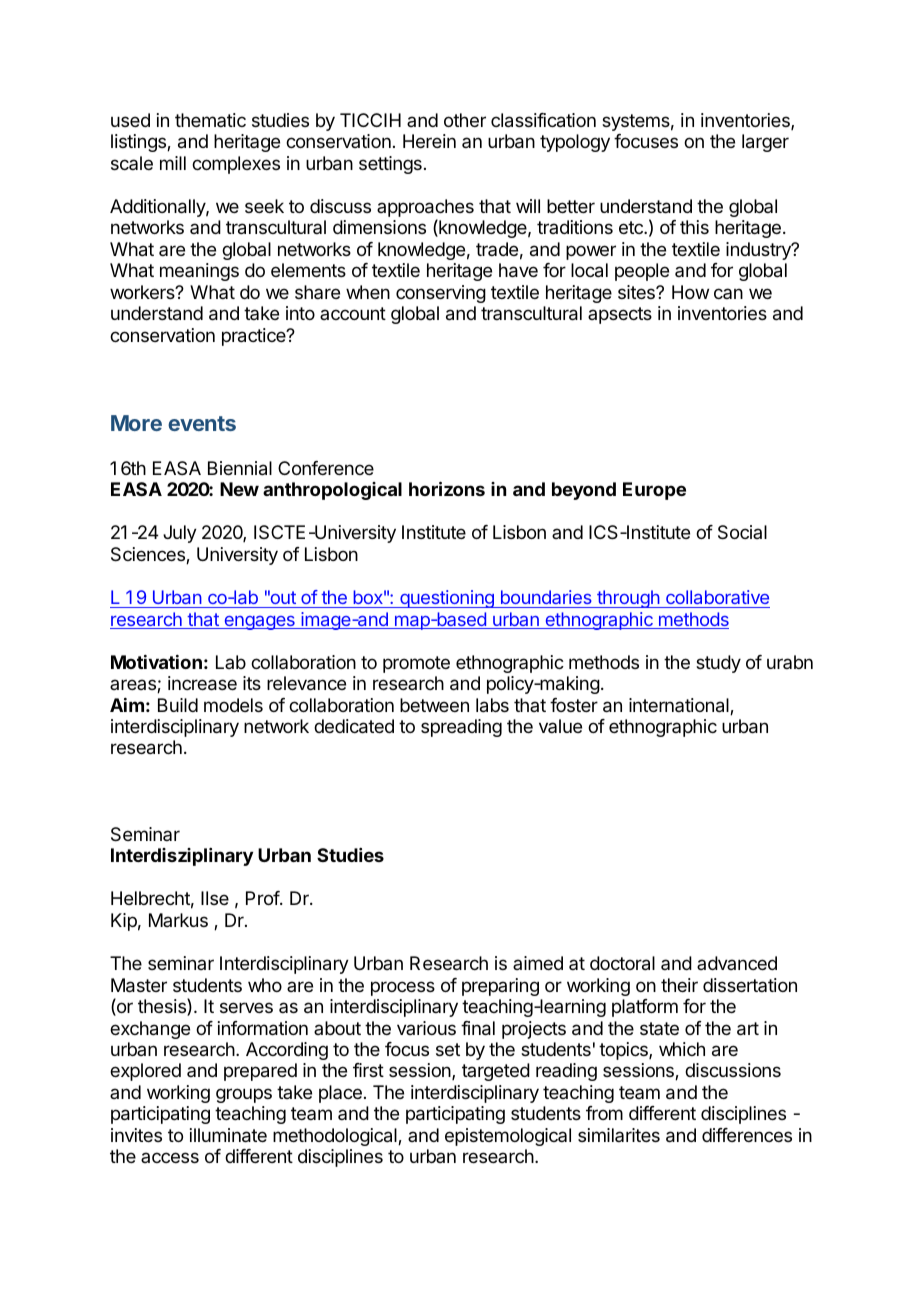  I want to click on advanced, so click(737, 963).
